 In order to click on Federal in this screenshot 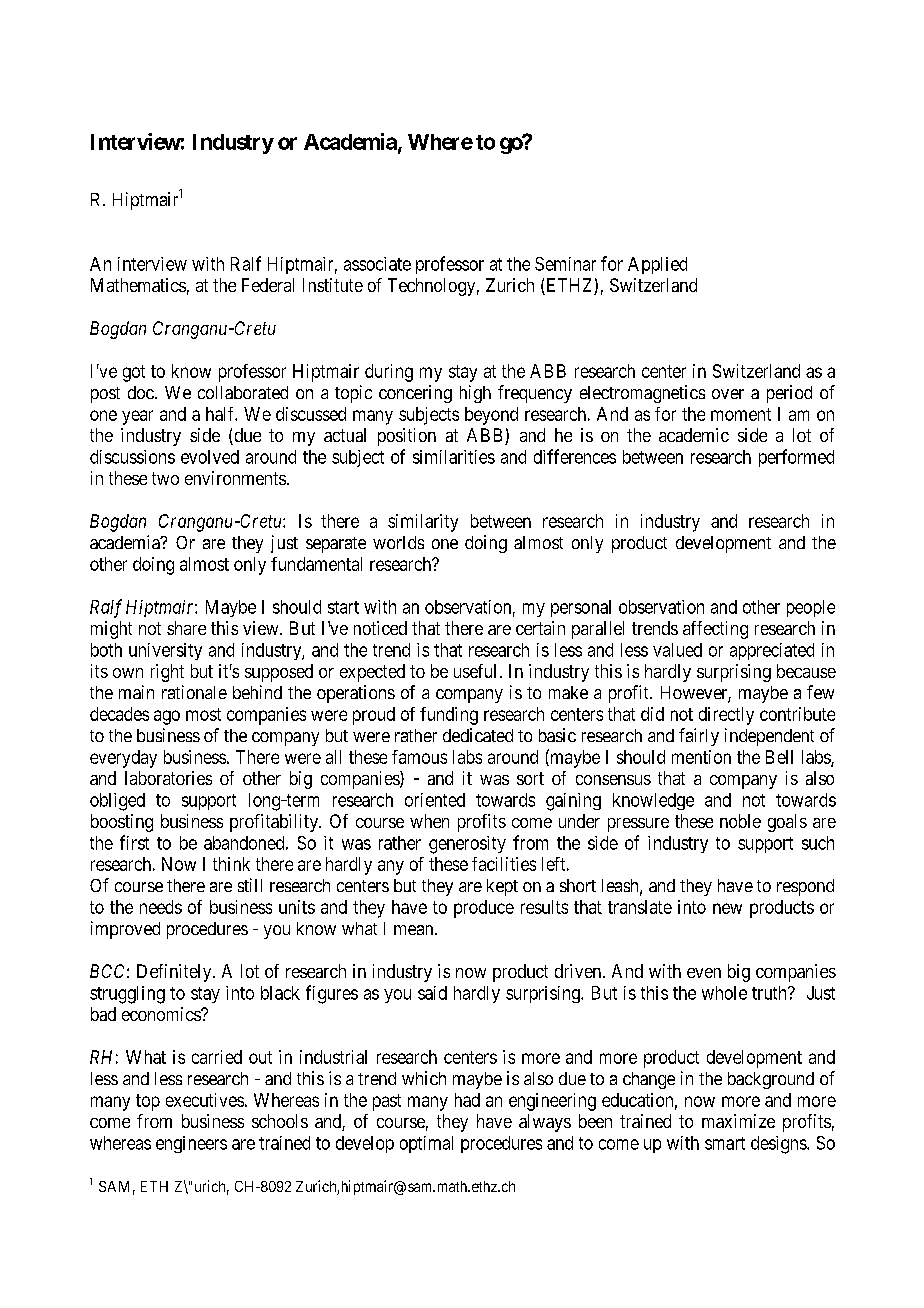, I will do `click(268, 285)`.
